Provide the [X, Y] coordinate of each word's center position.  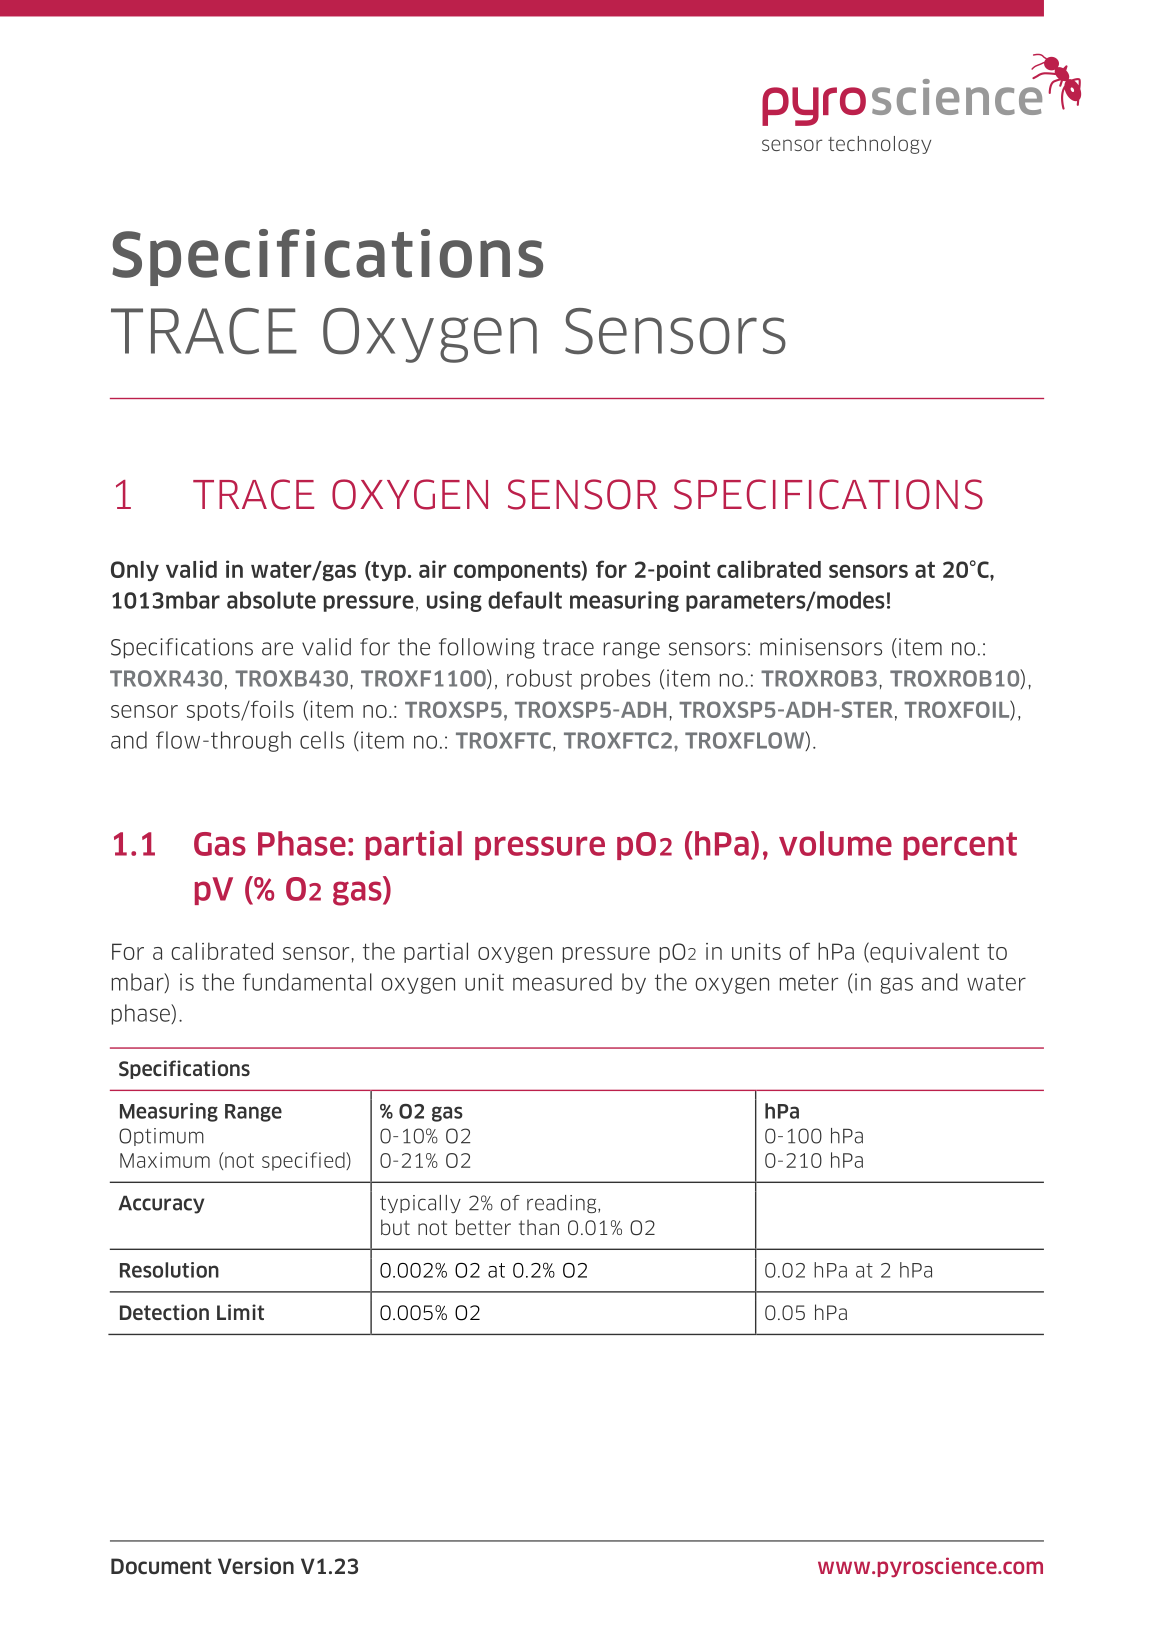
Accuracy [161, 1205]
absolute [271, 600]
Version [256, 1566]
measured [562, 982]
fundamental [307, 982]
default [525, 600]
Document [161, 1566]
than [539, 1227]
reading [563, 1204]
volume [835, 843]
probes [615, 679]
